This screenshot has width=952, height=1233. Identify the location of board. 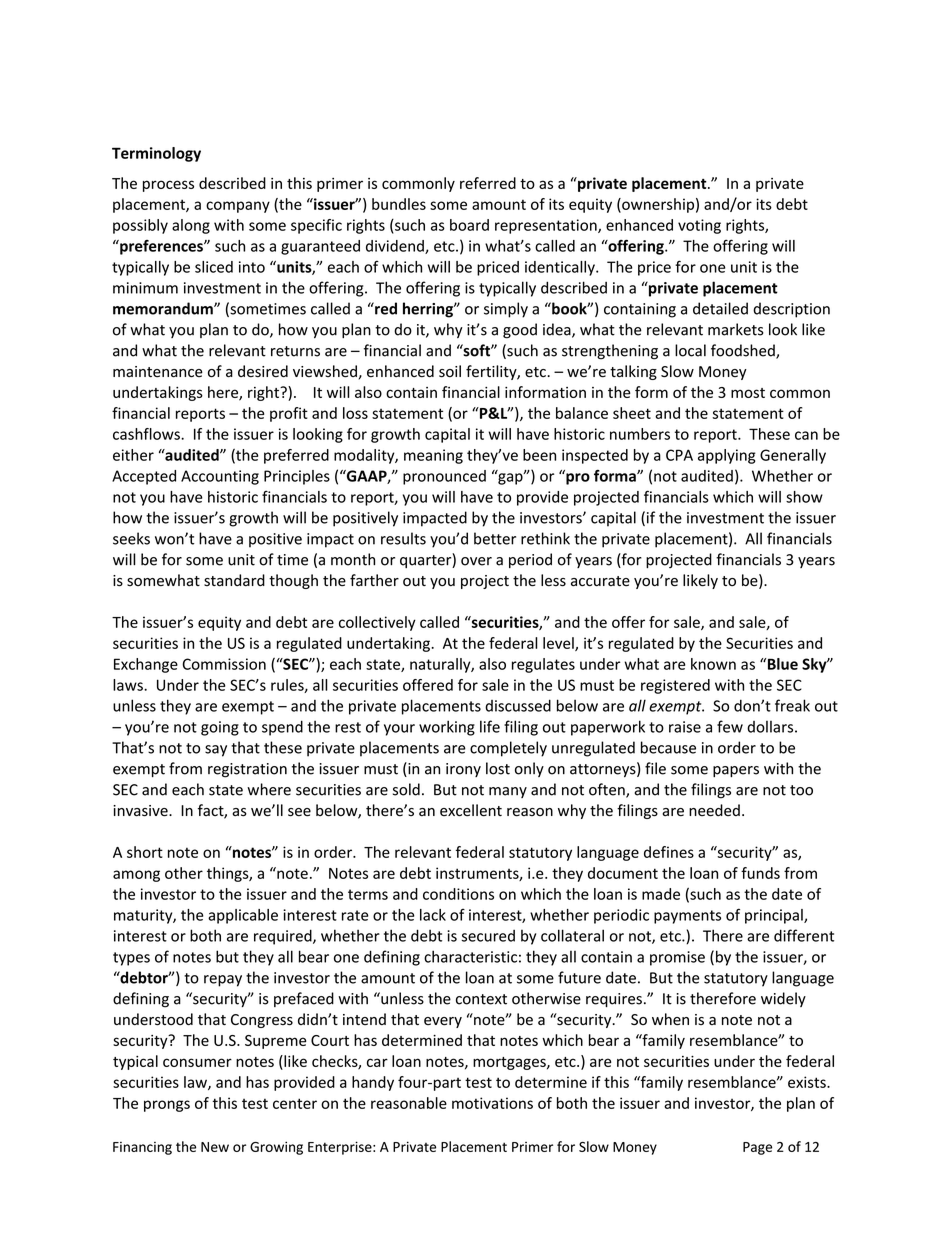
(469, 225).
